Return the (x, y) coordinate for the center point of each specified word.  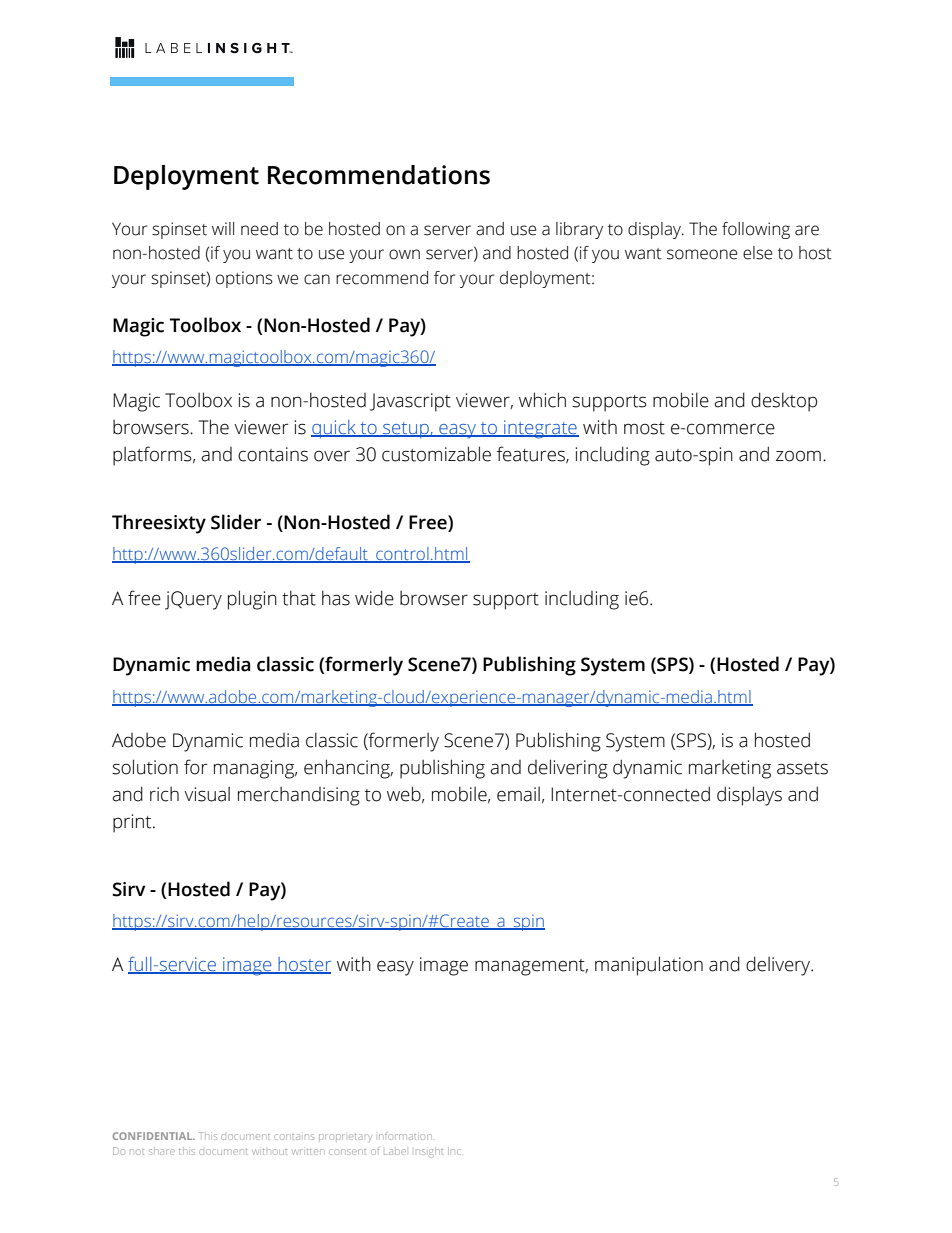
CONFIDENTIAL (154, 1136)
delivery (779, 966)
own (404, 254)
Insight (429, 1151)
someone (702, 254)
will (223, 228)
